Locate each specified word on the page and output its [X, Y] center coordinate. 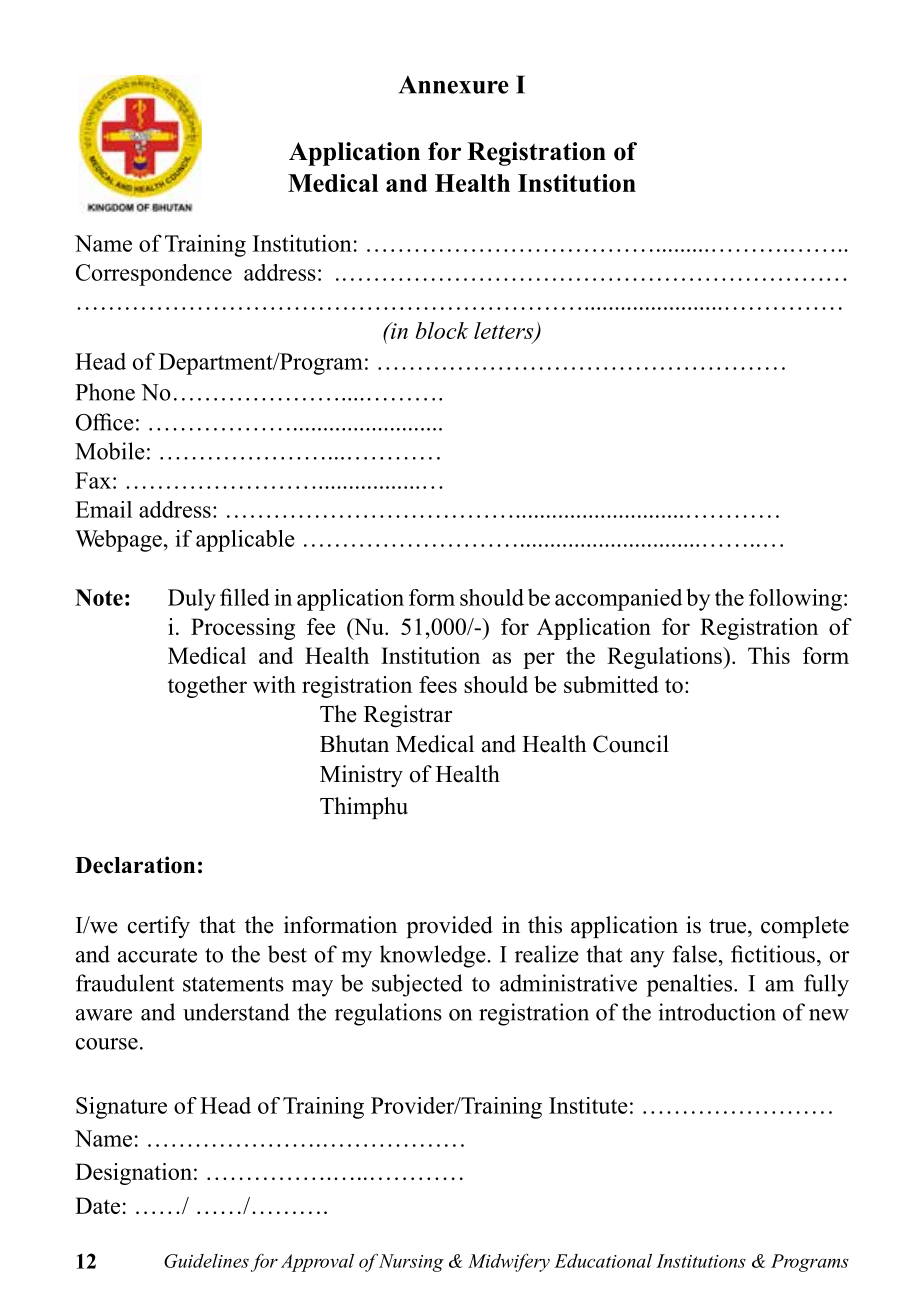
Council [631, 744]
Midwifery [509, 1262]
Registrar [408, 716]
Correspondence [154, 275]
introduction [717, 1012]
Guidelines [206, 1261]
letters [505, 331]
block [442, 330]
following [795, 600]
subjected [417, 985]
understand [236, 1012]
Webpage [118, 541]
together [207, 687]
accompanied [618, 600]
